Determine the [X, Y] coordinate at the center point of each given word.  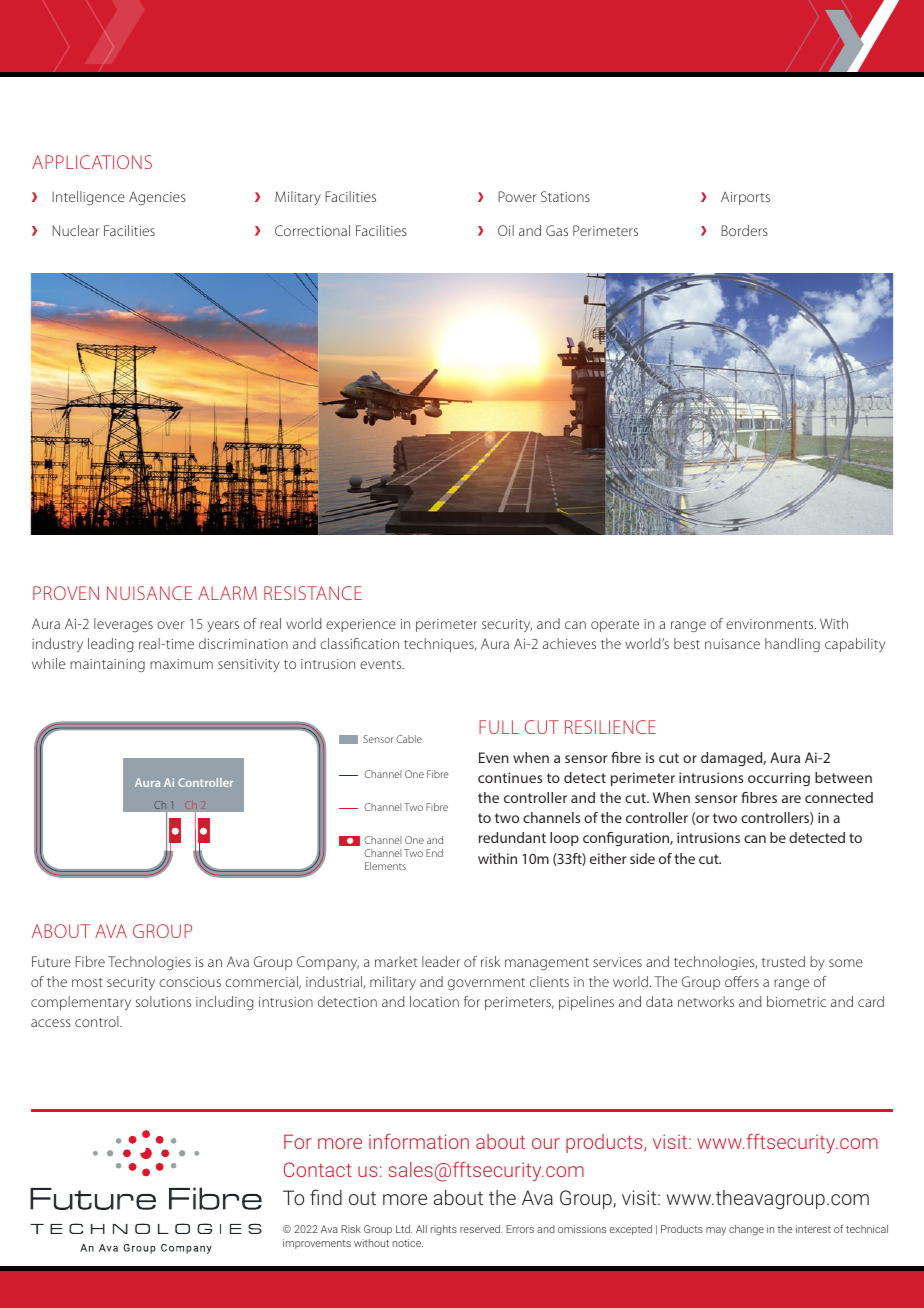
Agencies [157, 198]
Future [51, 961]
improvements [317, 1244]
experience [361, 625]
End [434, 853]
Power [517, 196]
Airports [745, 198]
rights [444, 1230]
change [746, 1230]
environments [771, 624]
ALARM [227, 593]
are [791, 799]
